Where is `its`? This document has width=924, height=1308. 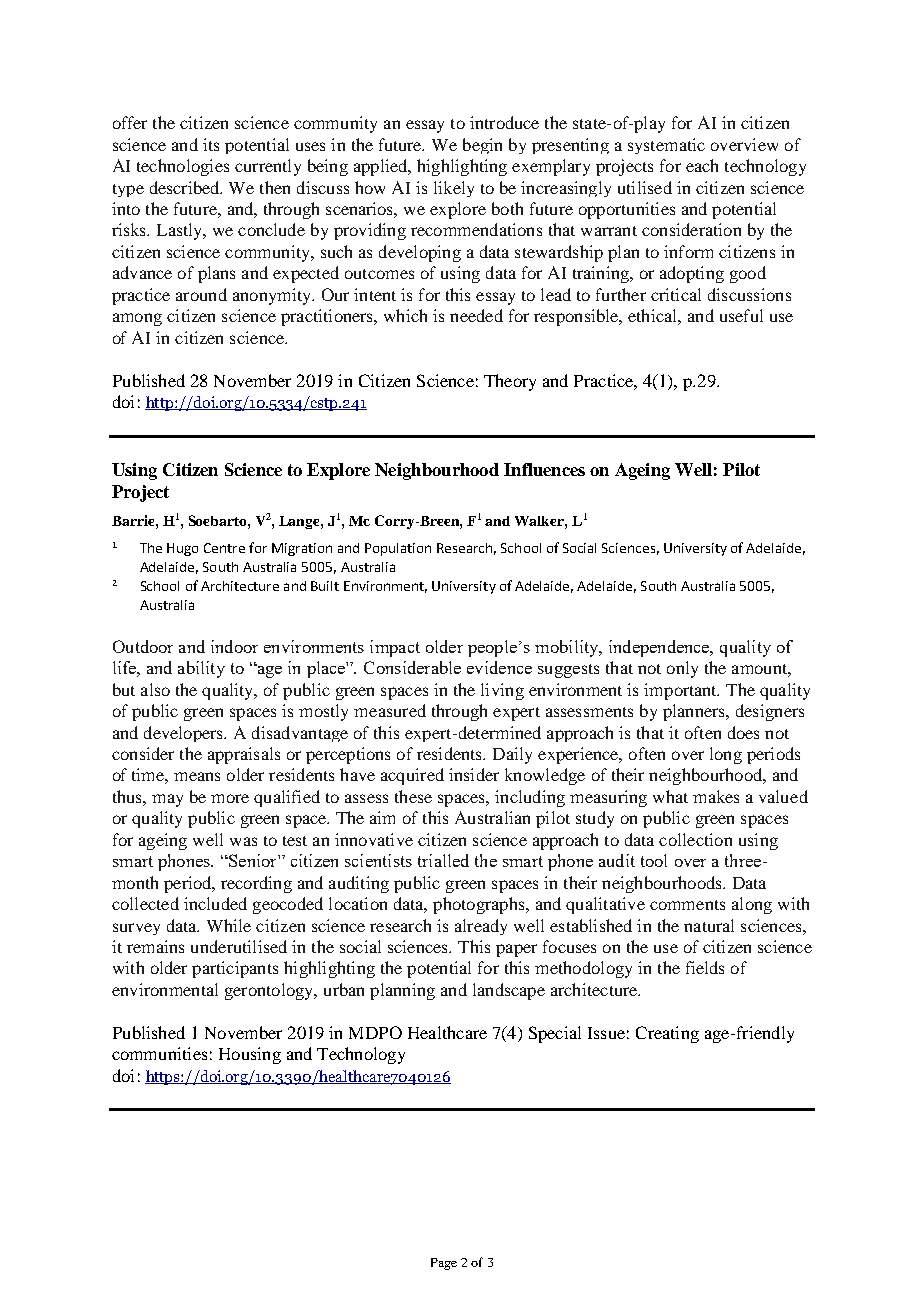
its is located at coordinates (211, 144).
